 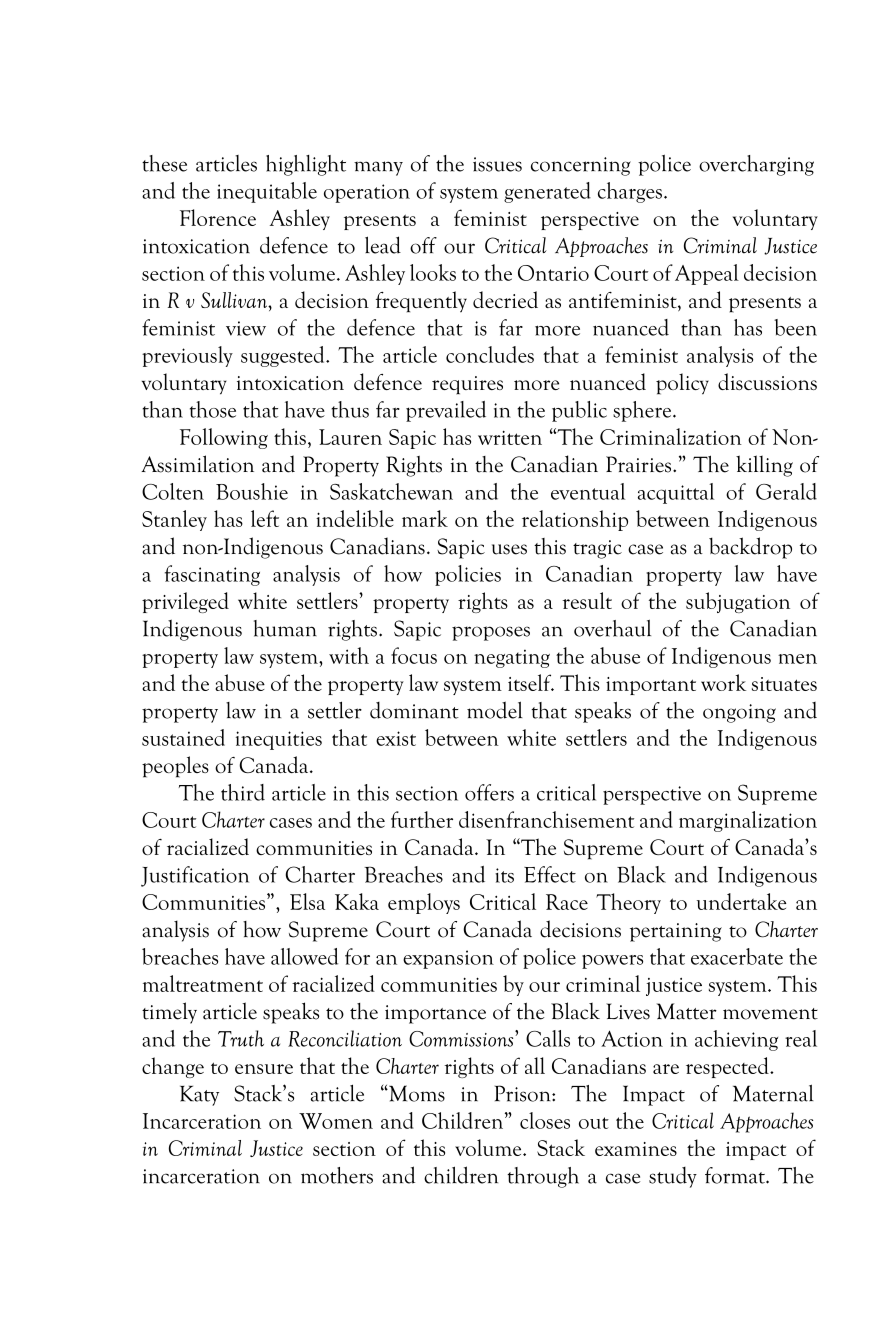 What do you see at coordinates (267, 192) in the screenshot?
I see `inequitable` at bounding box center [267, 192].
